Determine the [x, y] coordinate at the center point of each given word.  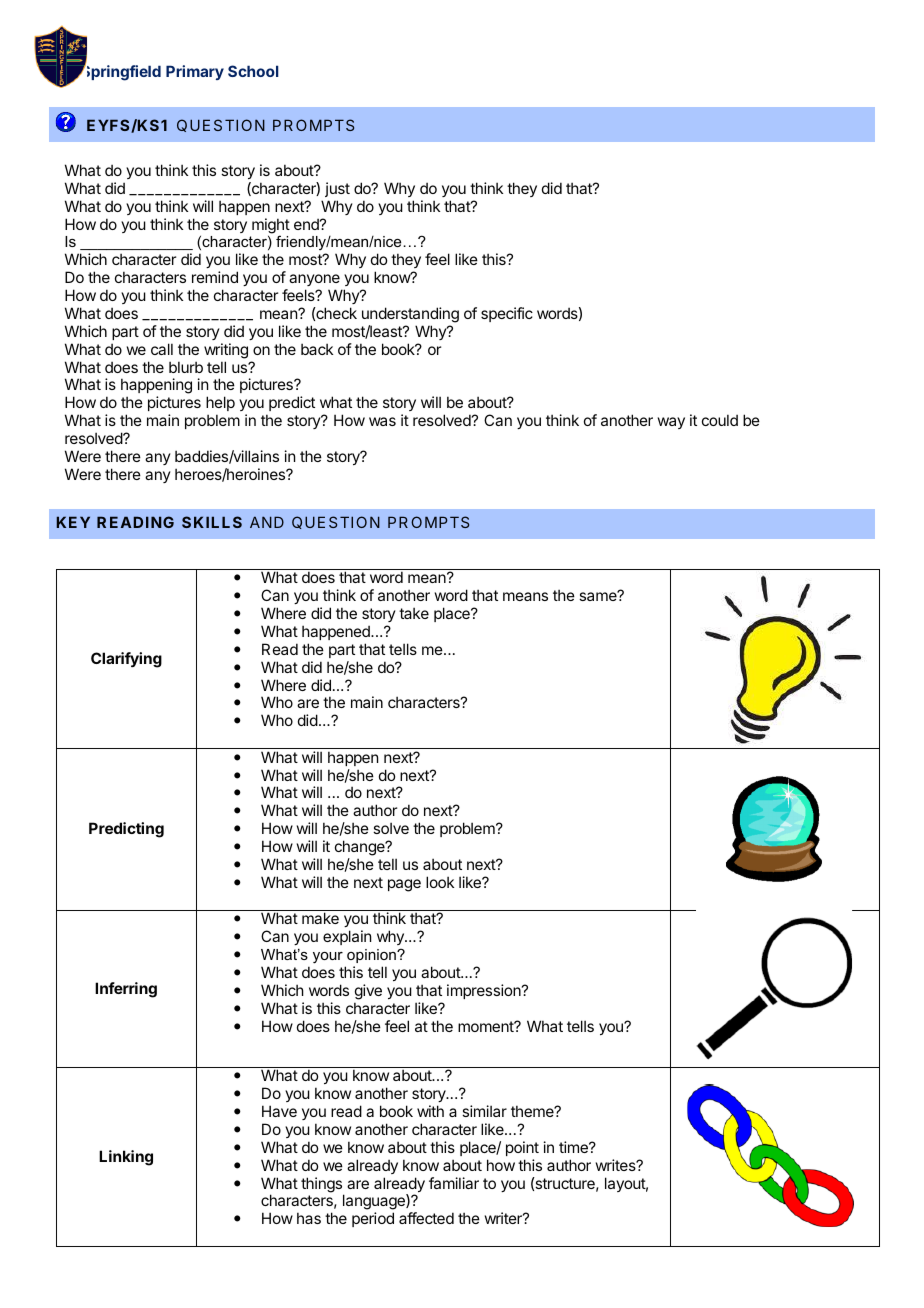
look [440, 882]
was [382, 421]
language [375, 1203]
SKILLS [212, 522]
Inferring [126, 990]
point [522, 1148]
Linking [126, 1158]
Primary [195, 72]
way [671, 423]
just [337, 189]
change [361, 849]
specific [507, 314]
